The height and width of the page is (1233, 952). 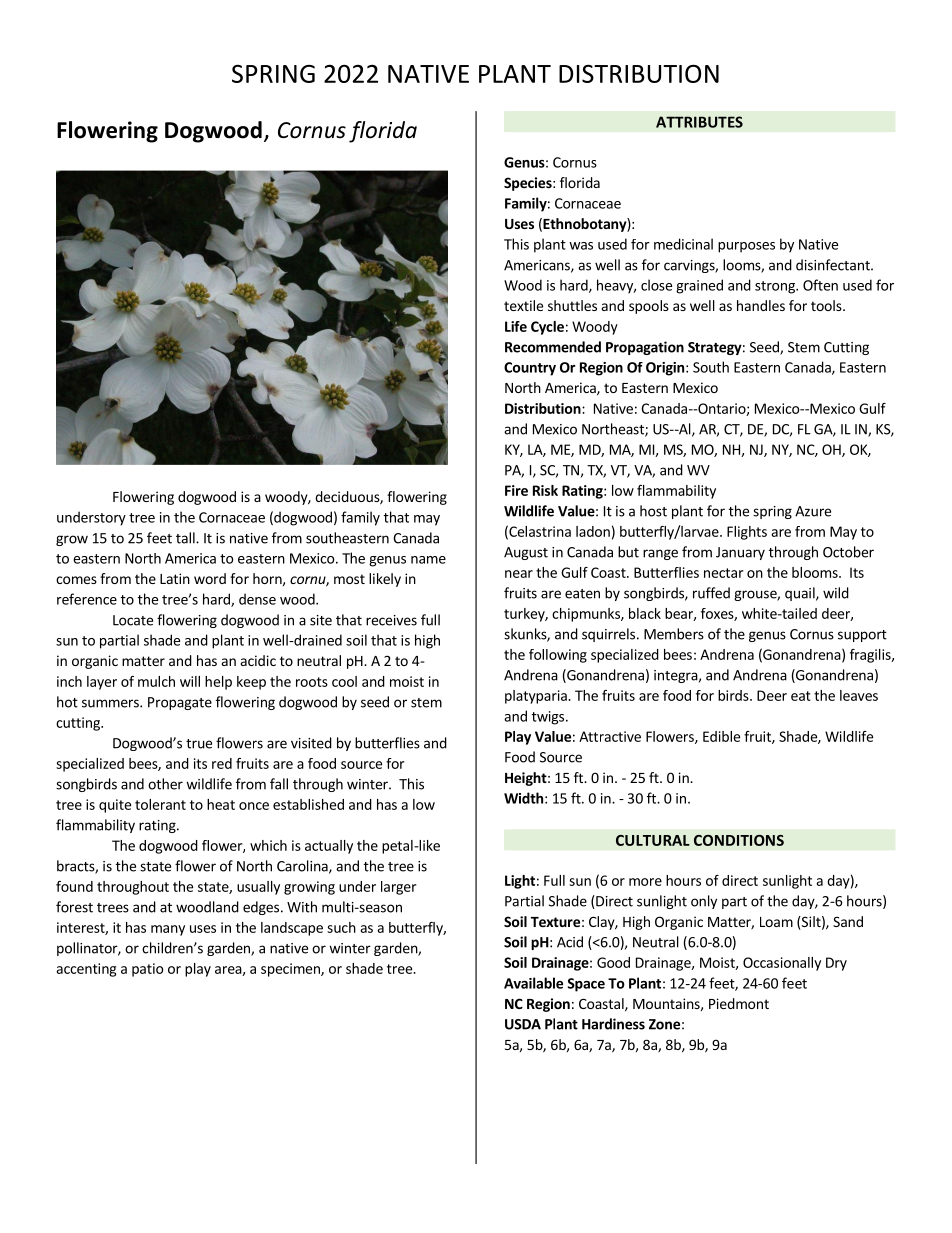 I want to click on Piedmont, so click(x=739, y=1003).
